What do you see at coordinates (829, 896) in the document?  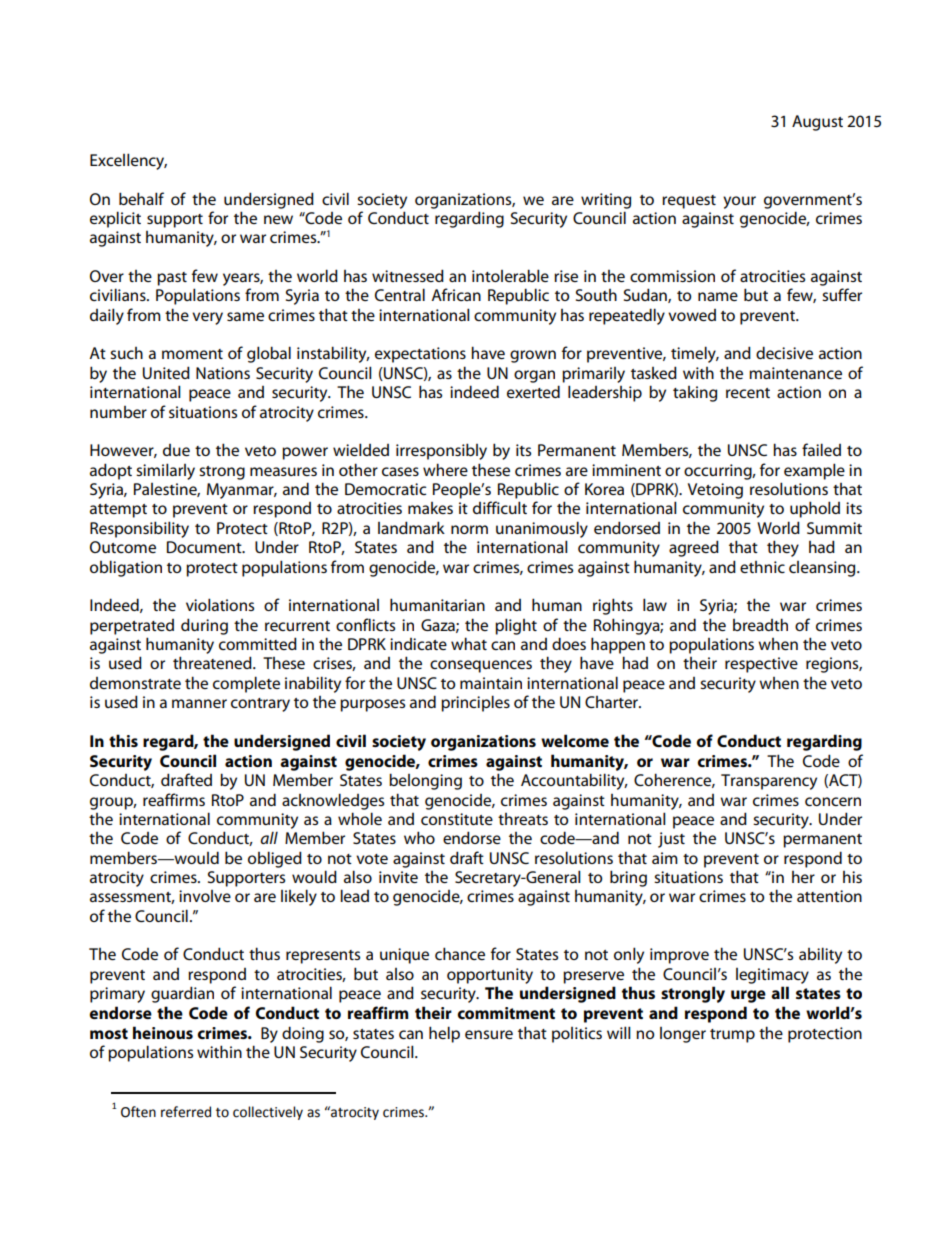 I see `attention` at bounding box center [829, 896].
